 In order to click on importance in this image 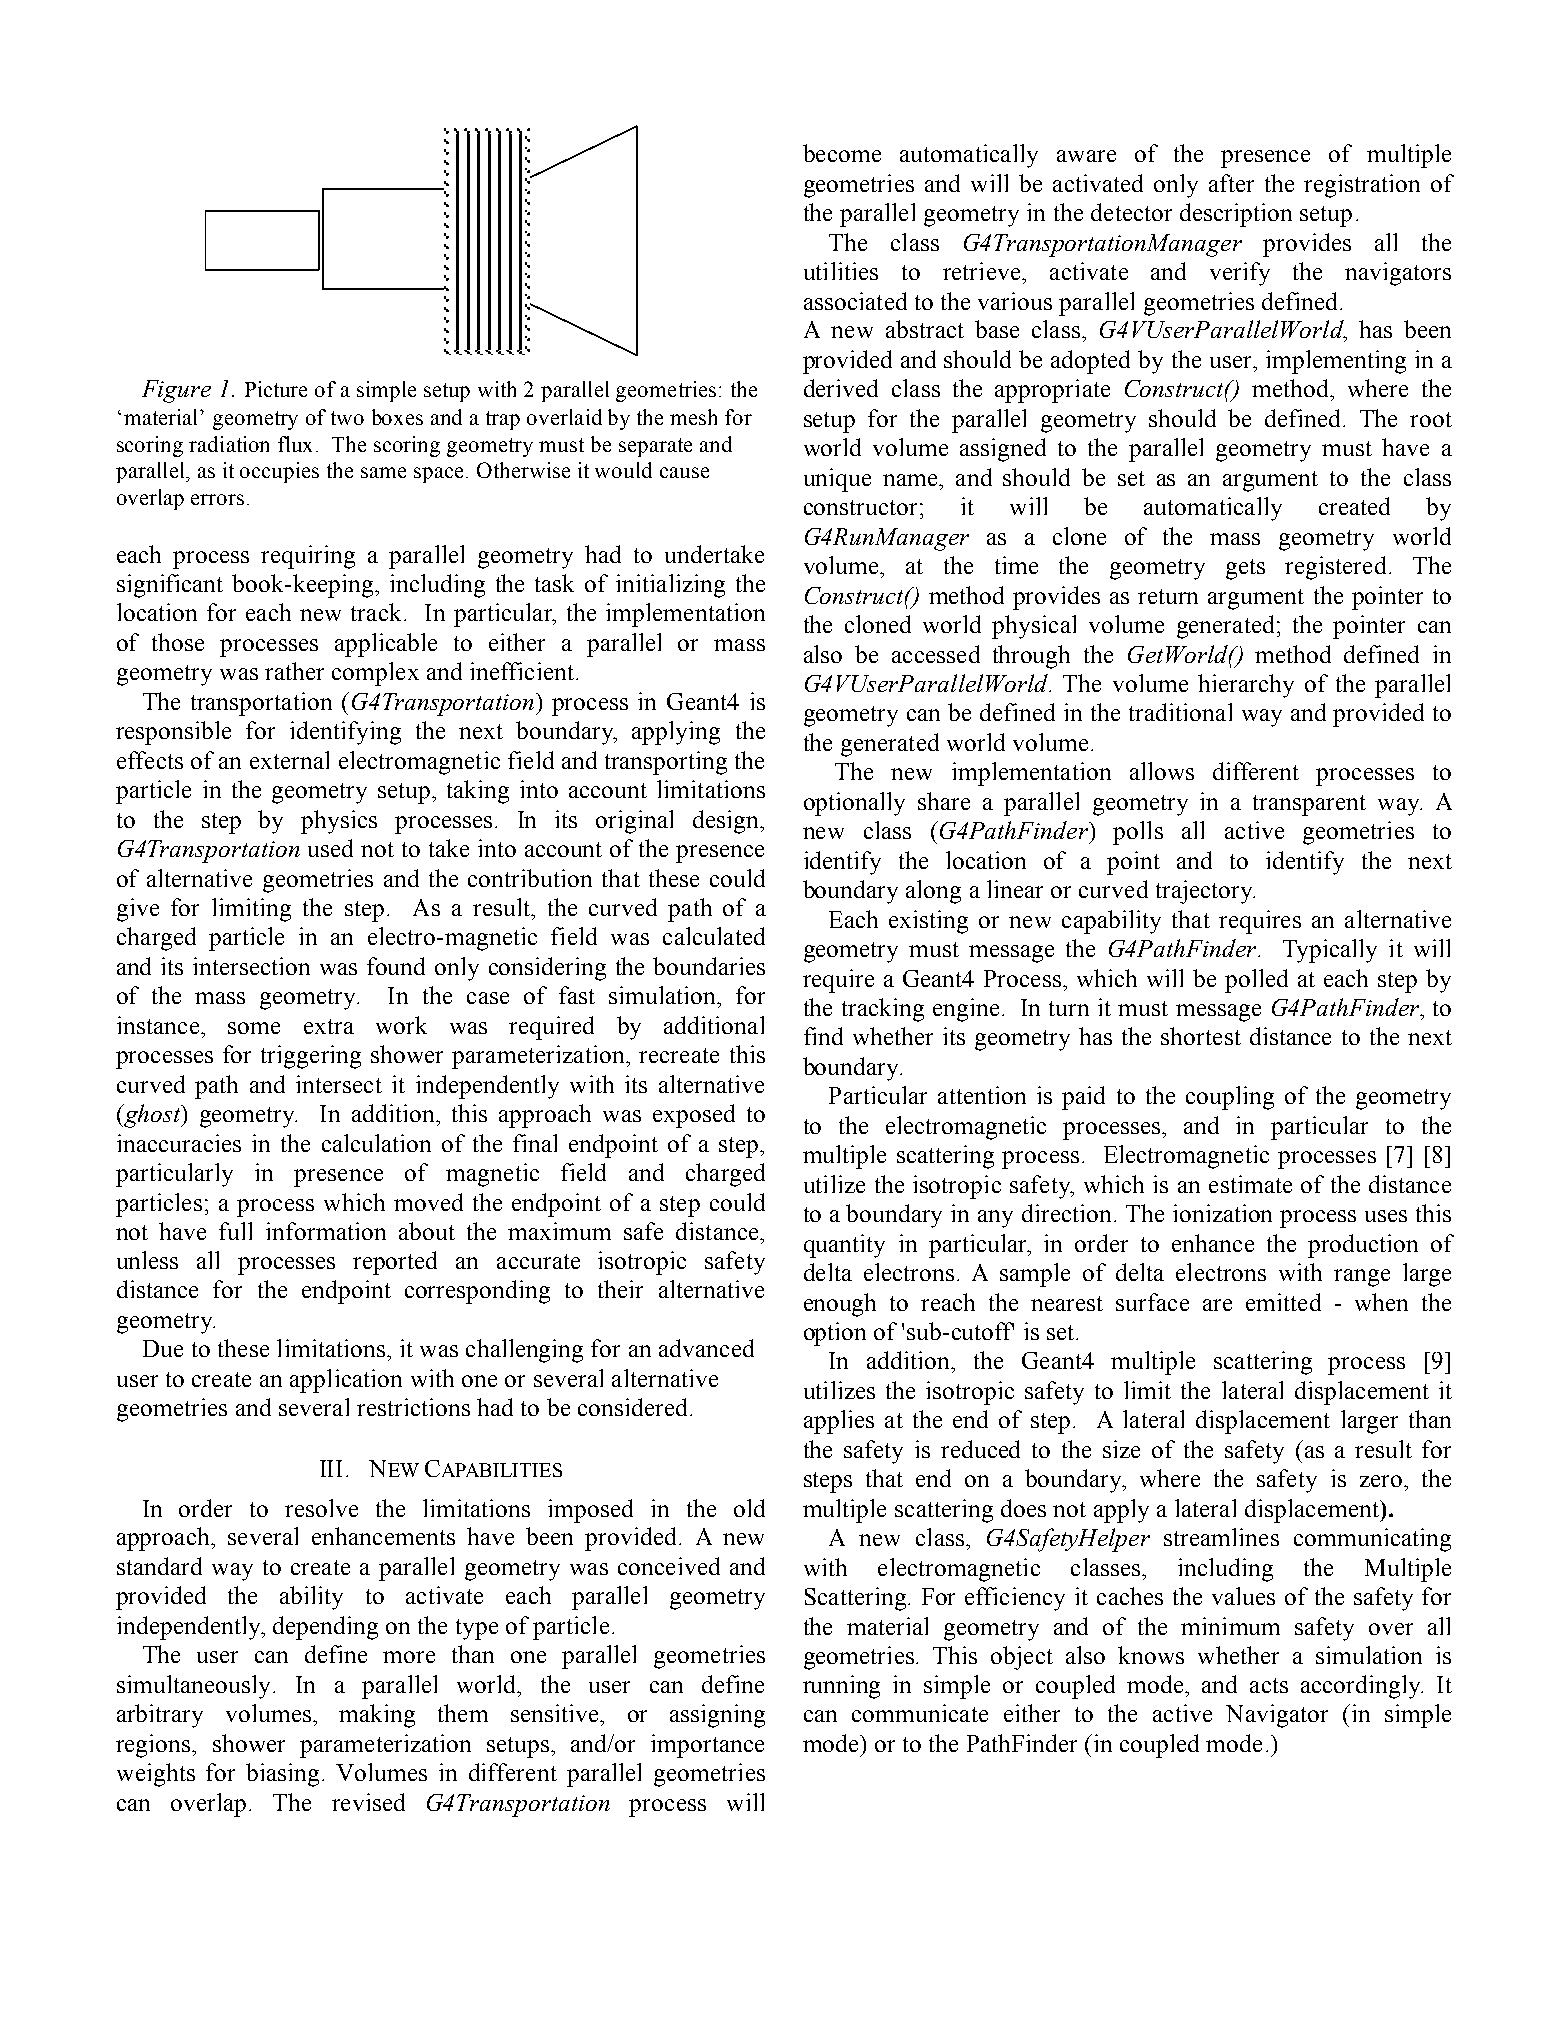, I will do `click(707, 1746)`.
